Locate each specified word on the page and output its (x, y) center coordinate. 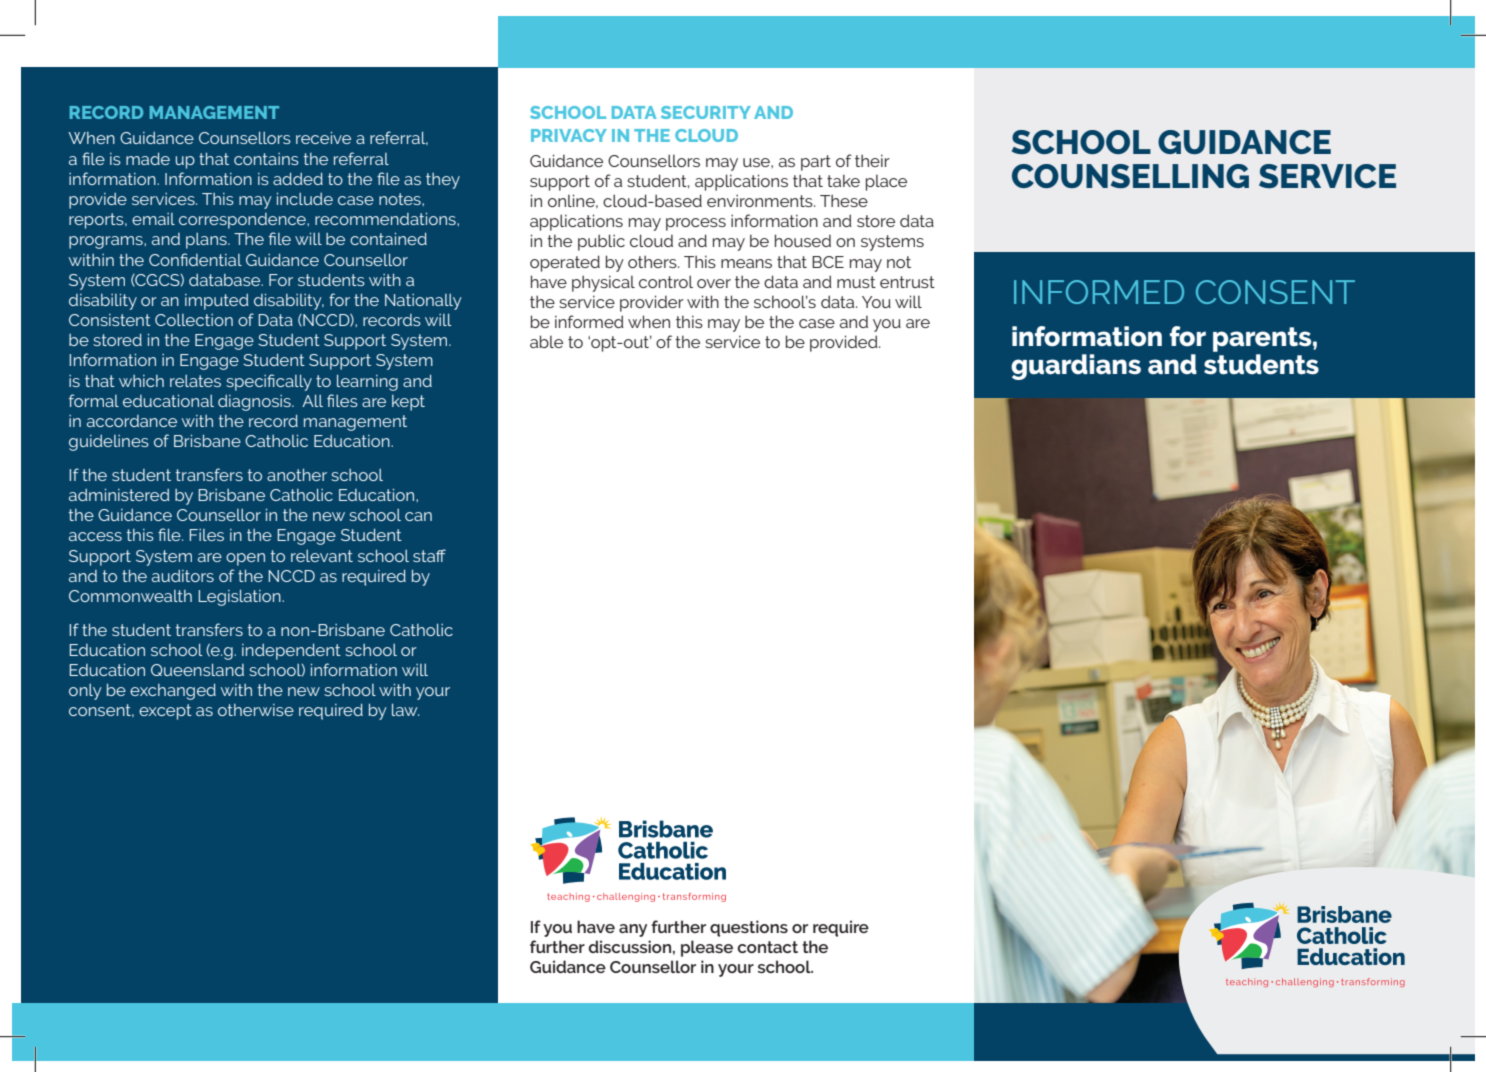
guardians (1076, 367)
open (245, 559)
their (872, 160)
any (633, 930)
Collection (194, 320)
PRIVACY (569, 135)
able (546, 341)
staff (429, 555)
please (707, 948)
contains (266, 159)
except (165, 712)
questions (749, 928)
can (418, 516)
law (405, 709)
